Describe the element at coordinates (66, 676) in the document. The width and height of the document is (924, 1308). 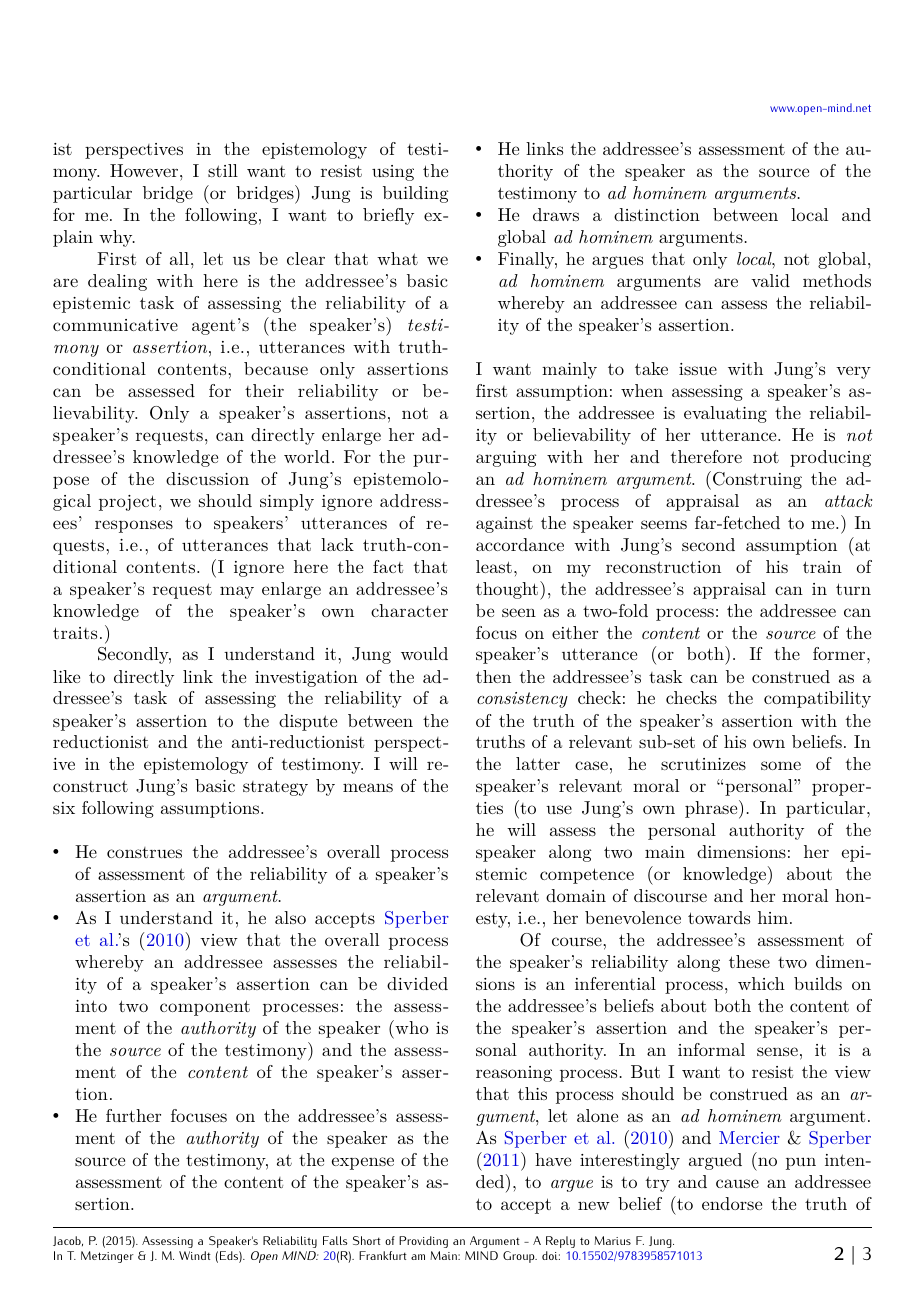
I see `like` at that location.
